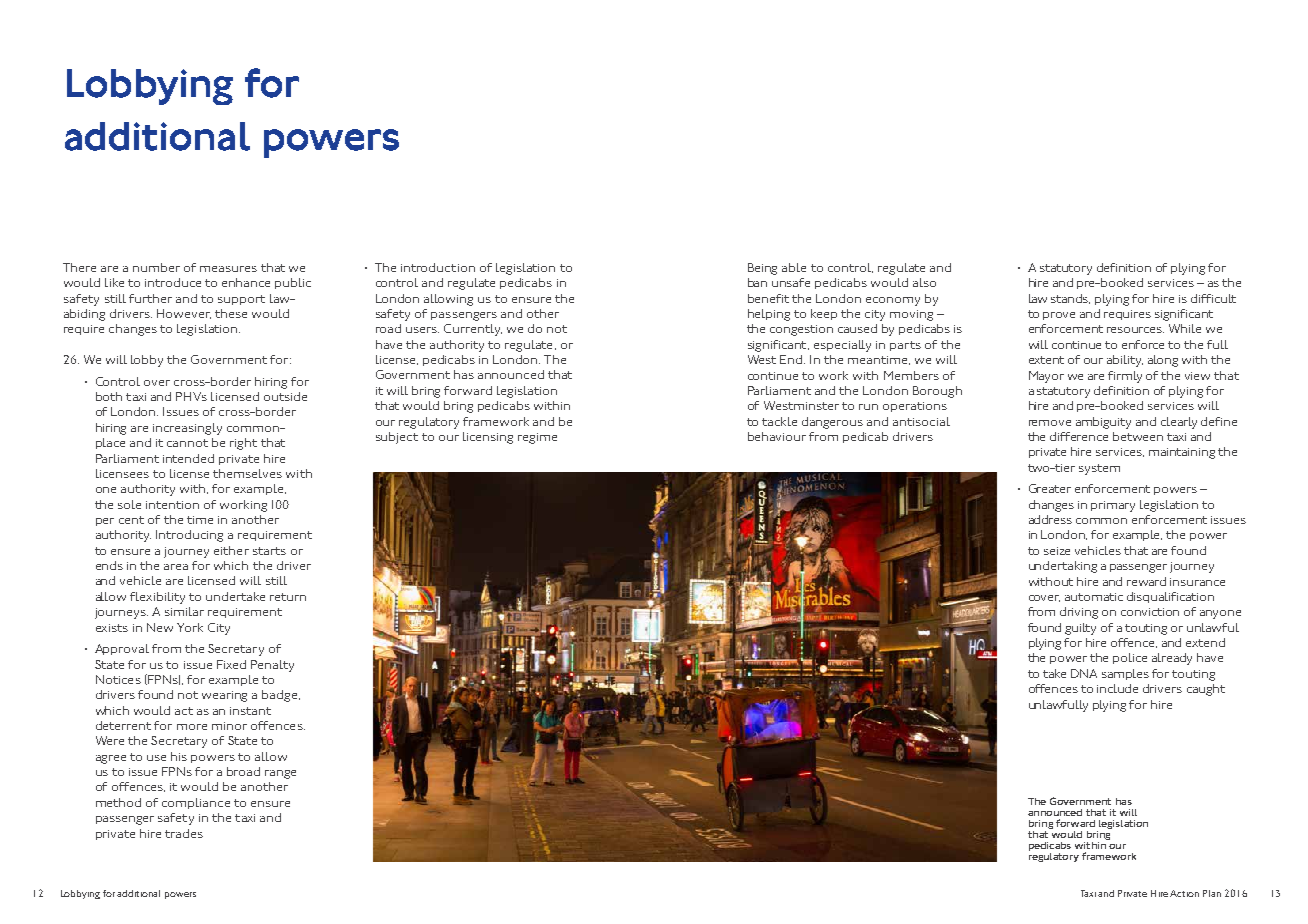 The width and height of the screenshot is (1308, 924). What do you see at coordinates (1063, 567) in the screenshot?
I see `undertaking` at bounding box center [1063, 567].
